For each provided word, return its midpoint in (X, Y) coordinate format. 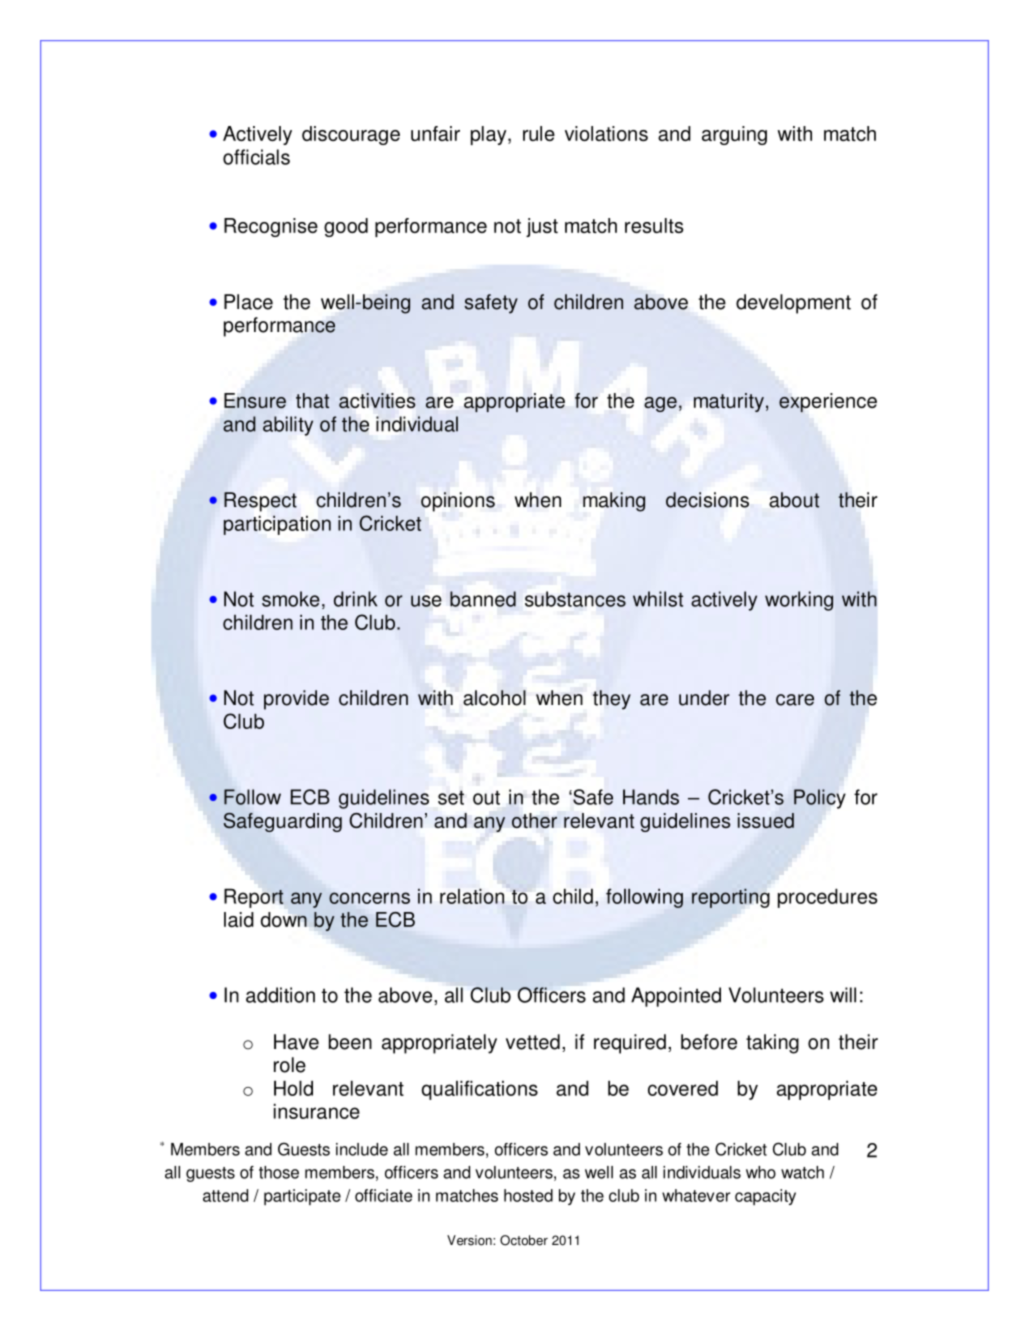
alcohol (494, 698)
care (795, 700)
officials (256, 157)
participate (302, 1197)
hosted (528, 1195)
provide (296, 700)
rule (539, 133)
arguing (734, 135)
